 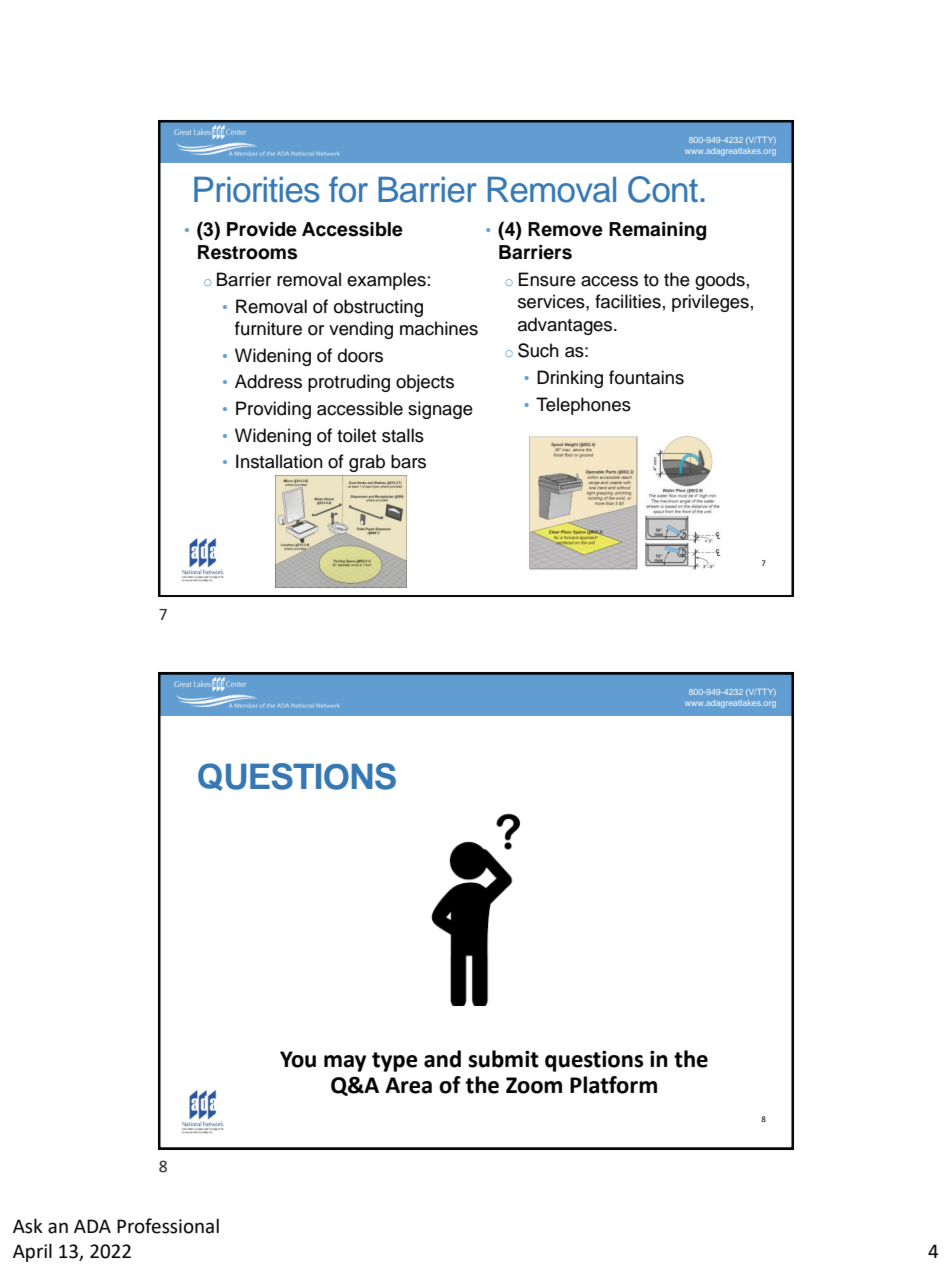 What do you see at coordinates (367, 463) in the screenshot?
I see `grab` at bounding box center [367, 463].
